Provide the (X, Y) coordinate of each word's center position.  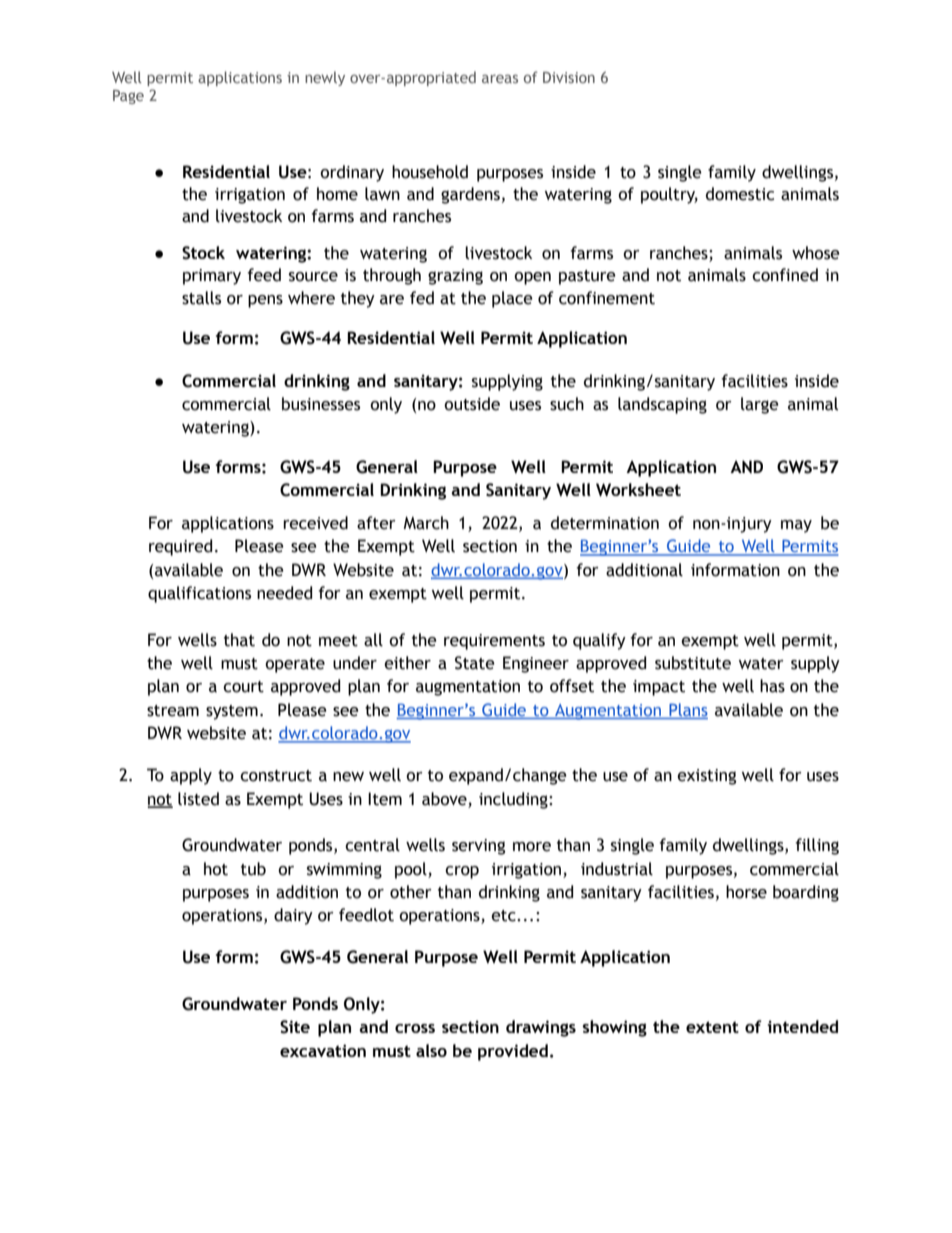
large (760, 405)
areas (500, 79)
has (772, 686)
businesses (321, 404)
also (431, 1050)
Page (128, 97)
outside (472, 404)
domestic (740, 194)
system (232, 712)
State (475, 663)
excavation (323, 1050)
